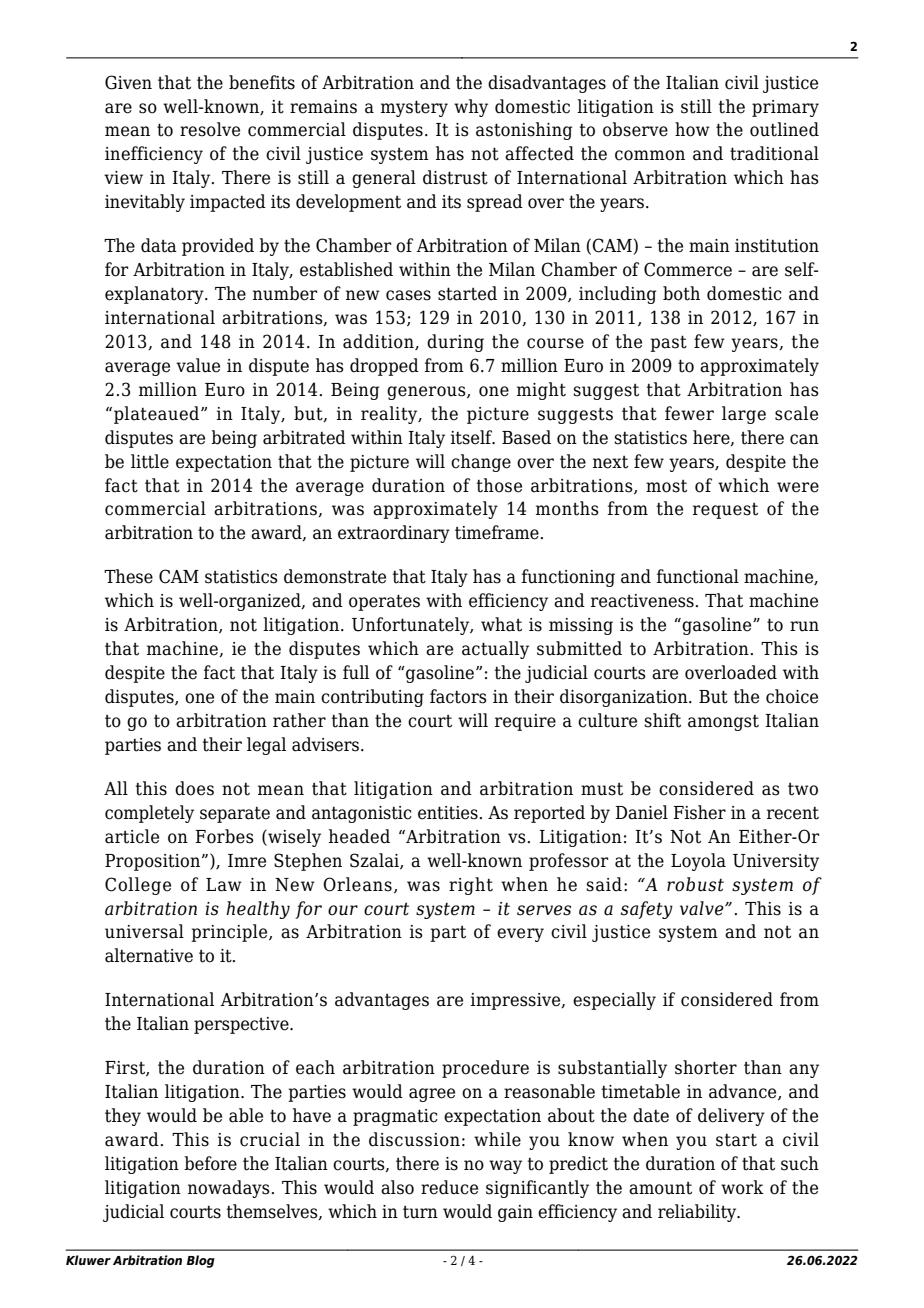  Describe the element at coordinates (698, 1213) in the screenshot. I see `reliability` at that location.
